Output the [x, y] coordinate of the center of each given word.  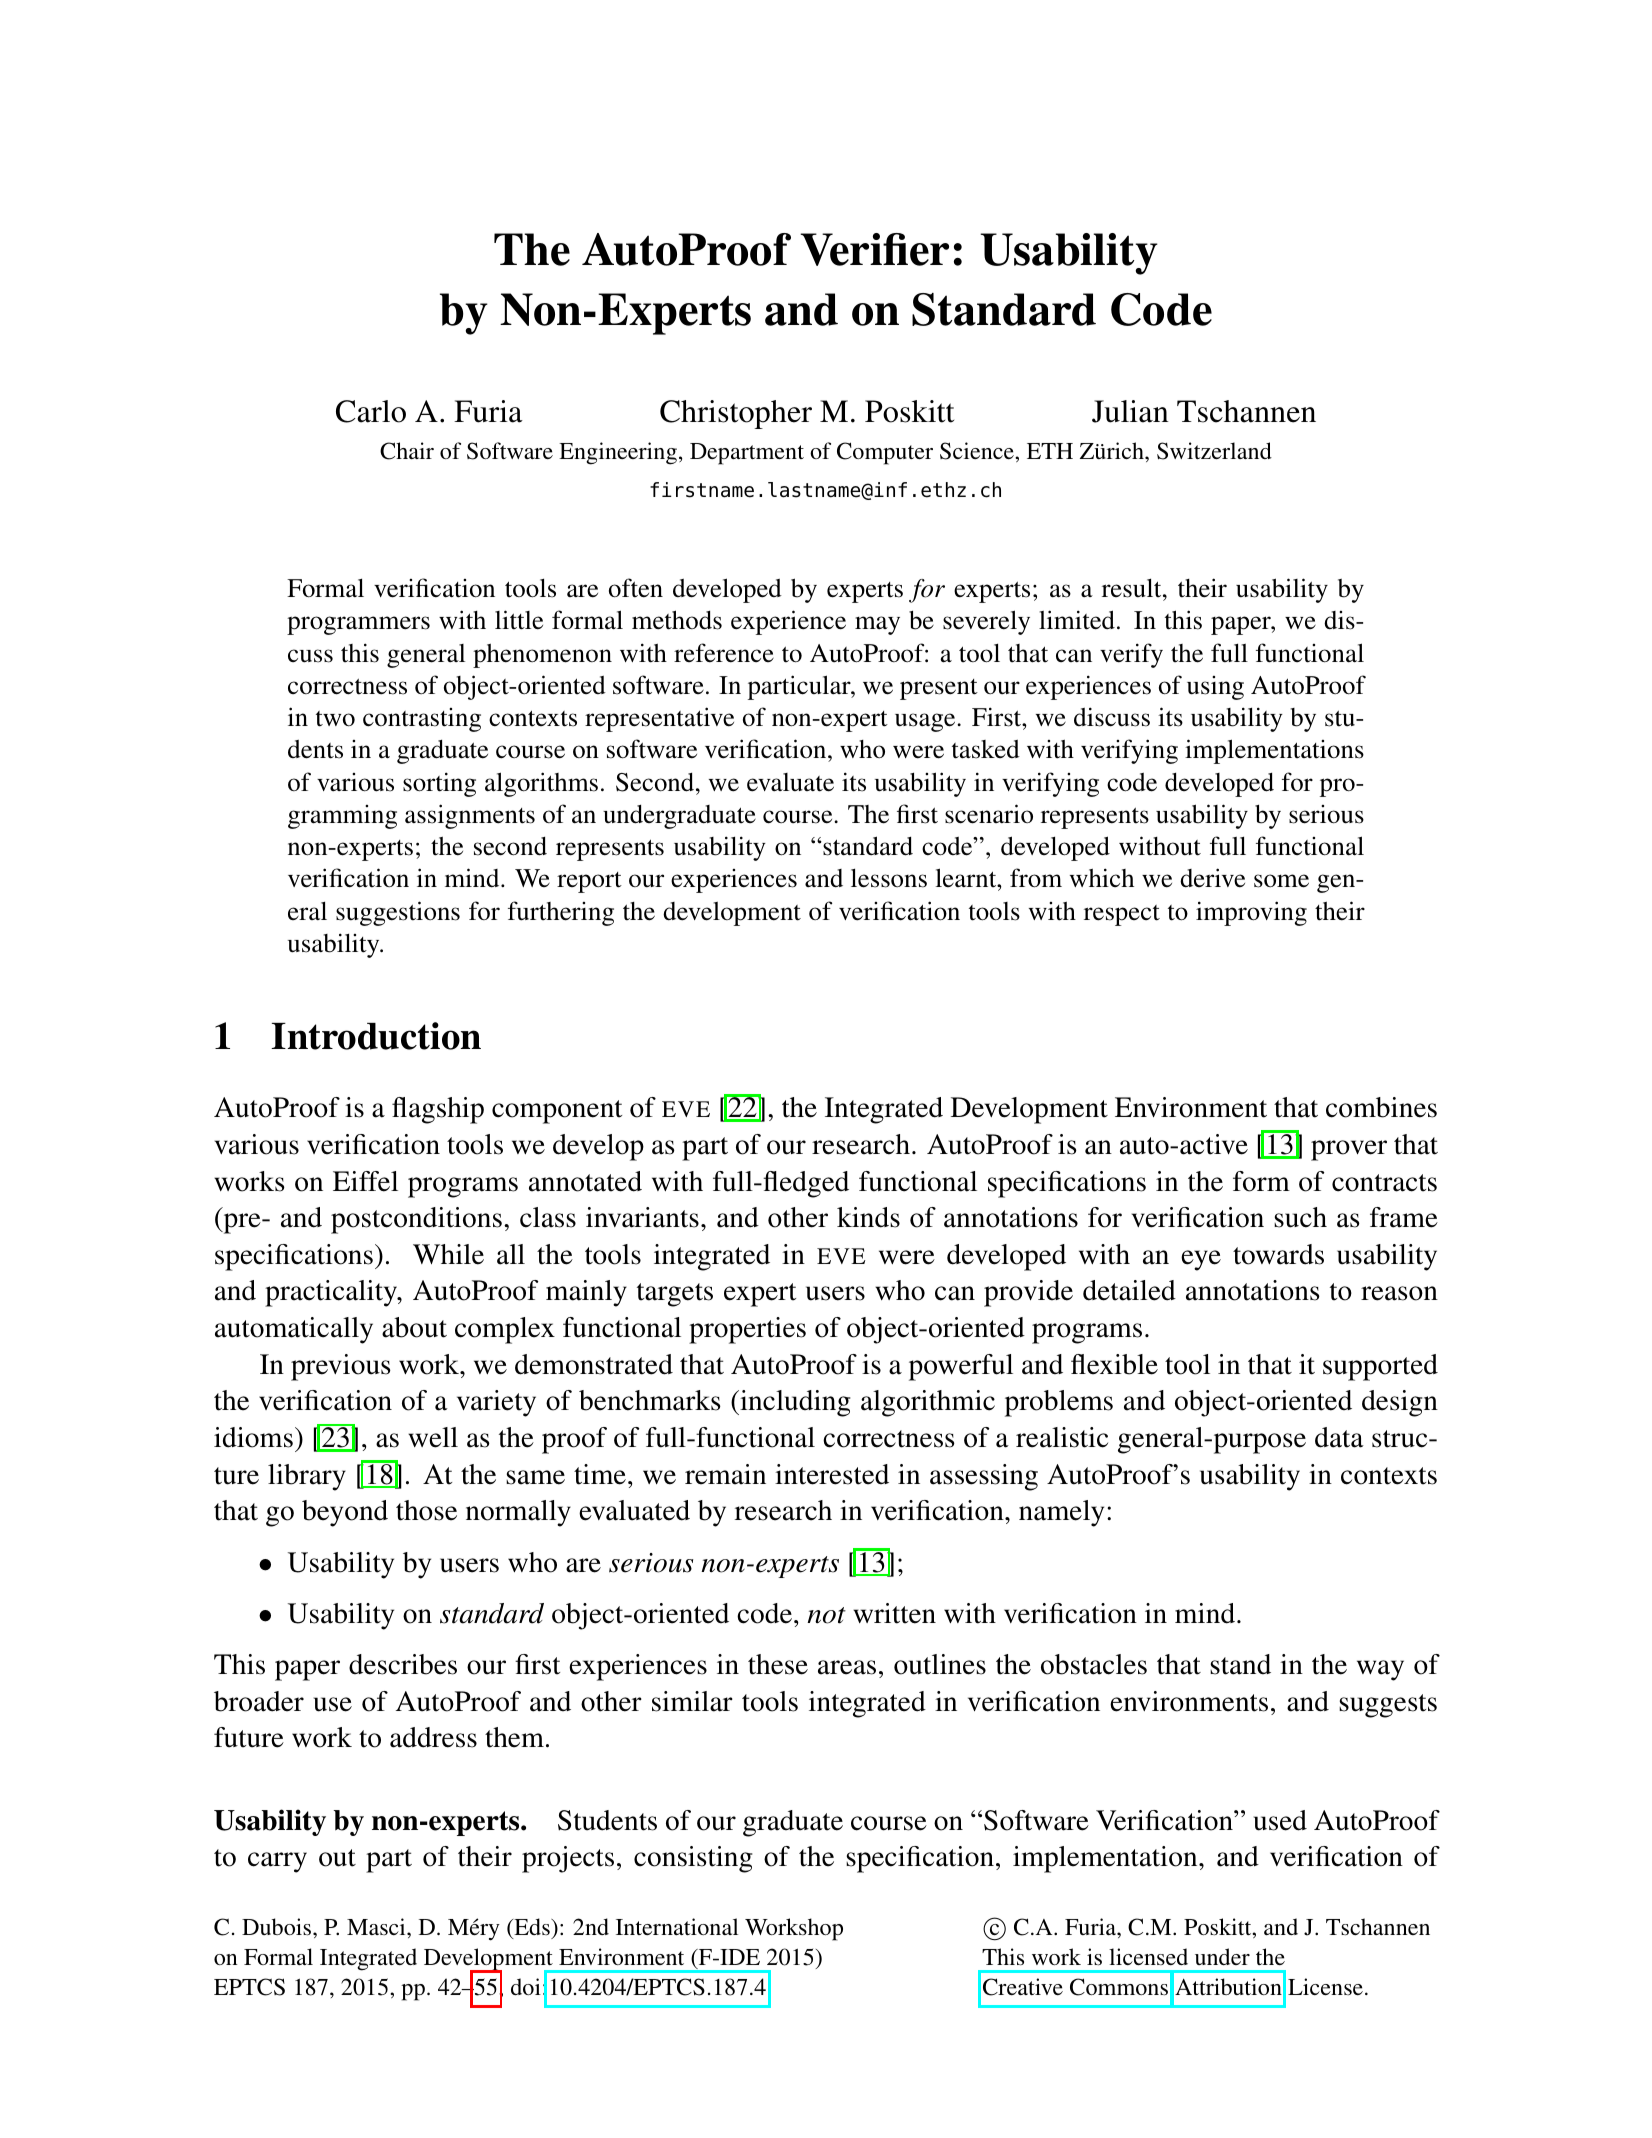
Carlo [371, 411]
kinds [868, 1217]
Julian [1130, 411]
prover [1349, 1150]
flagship [438, 1110]
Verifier [874, 249]
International [677, 1926]
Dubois [278, 1927]
